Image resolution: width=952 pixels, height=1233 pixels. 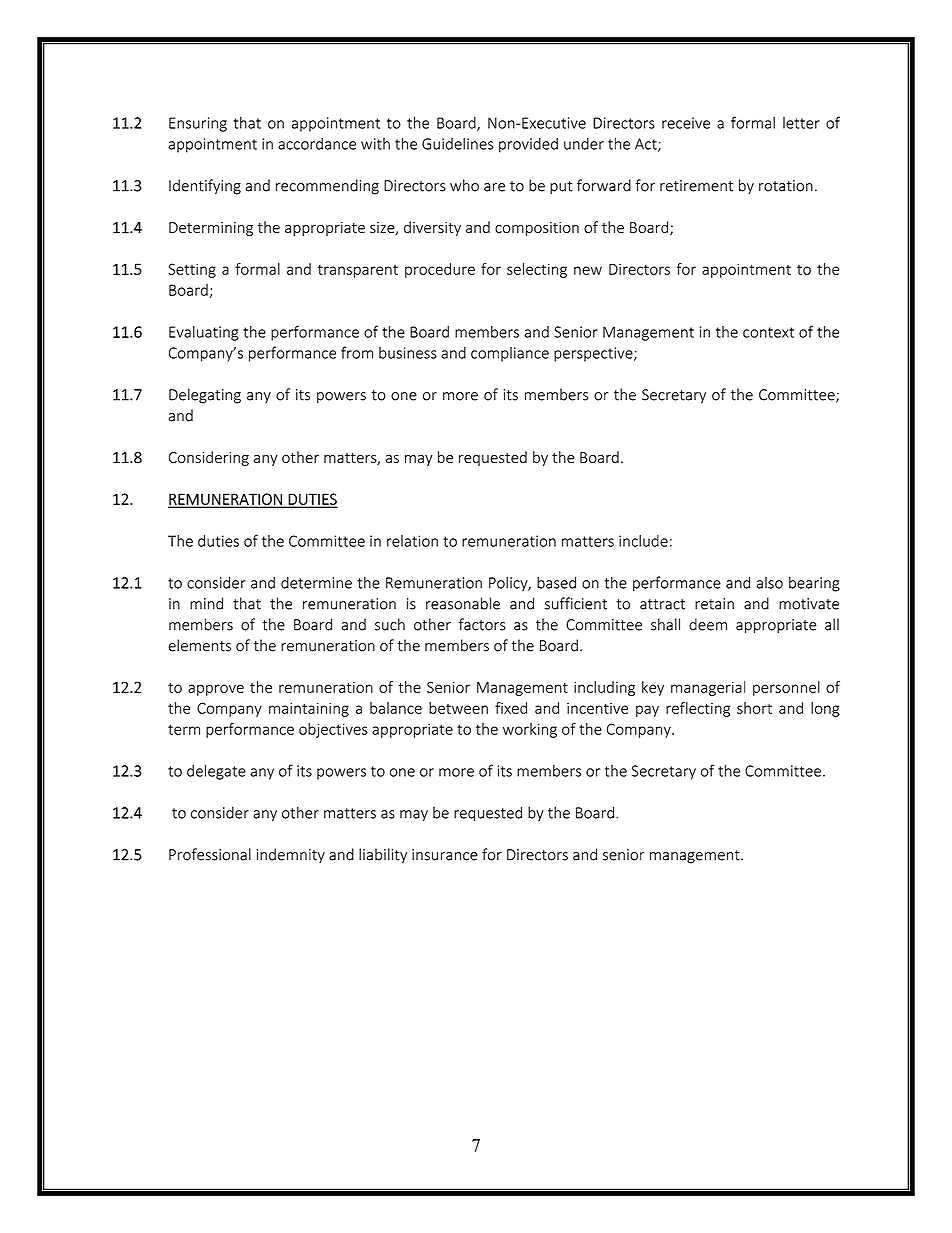 I want to click on perspective, so click(x=594, y=354).
